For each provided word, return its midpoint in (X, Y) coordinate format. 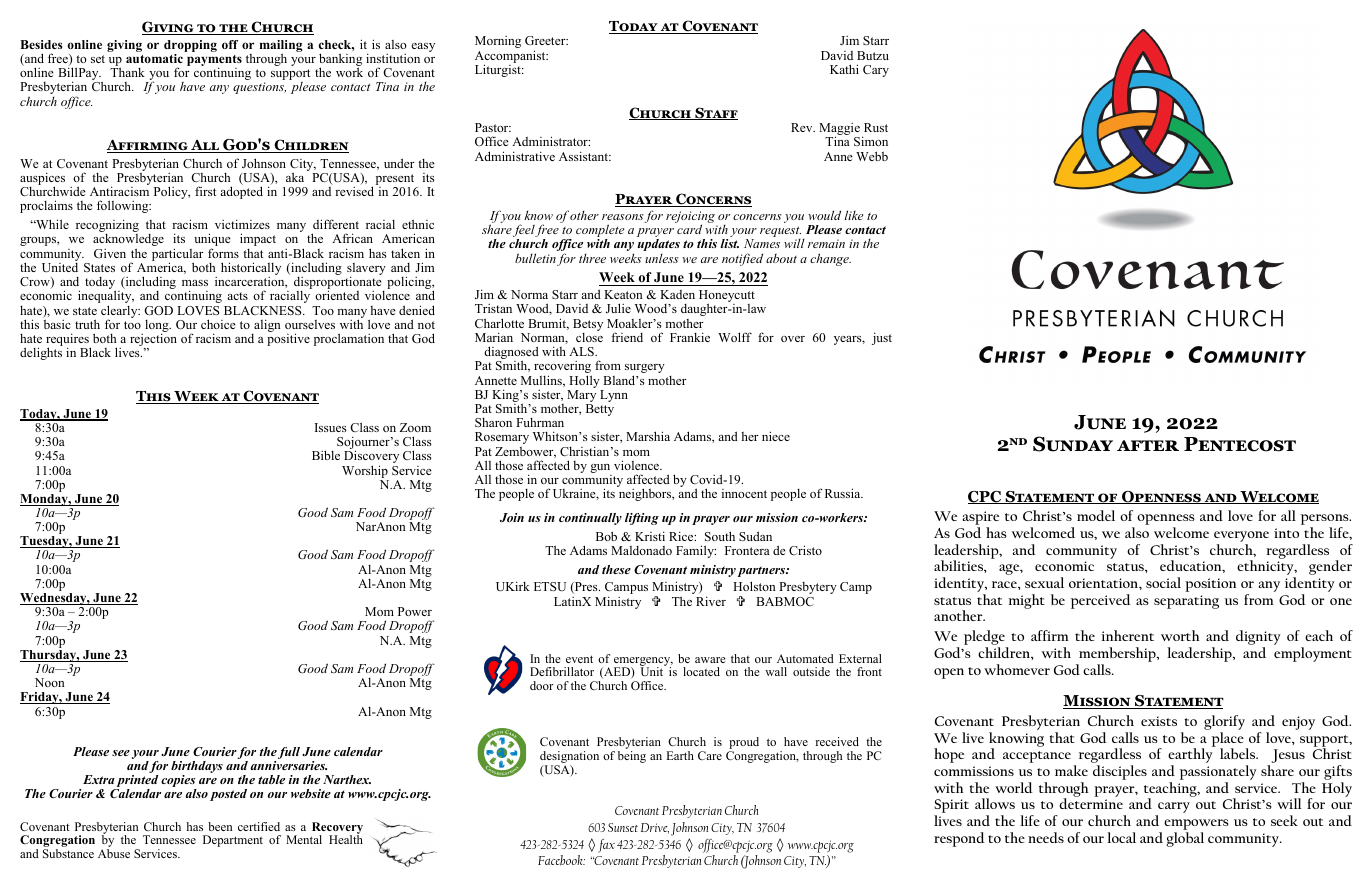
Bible (326, 455)
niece (776, 436)
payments (214, 62)
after (1148, 445)
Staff (715, 113)
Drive (655, 828)
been (220, 826)
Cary (876, 71)
